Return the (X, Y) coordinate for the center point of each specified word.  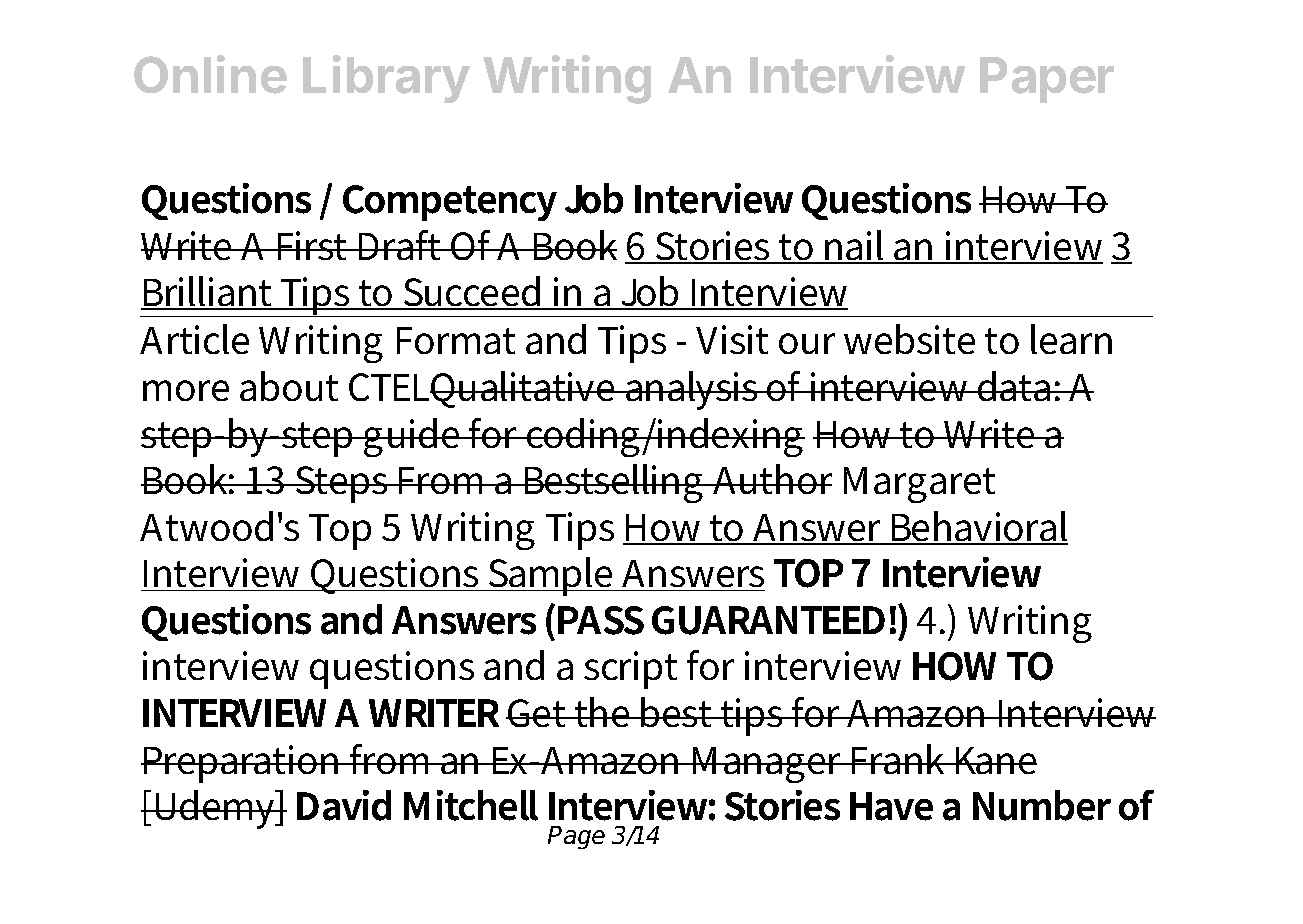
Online (210, 74)
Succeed (472, 293)
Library (386, 79)
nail (855, 246)
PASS (601, 620)
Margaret (919, 485)
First (313, 245)
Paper (1047, 80)
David (344, 805)
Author (771, 479)
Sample (551, 576)
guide (412, 437)
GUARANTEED (768, 620)
